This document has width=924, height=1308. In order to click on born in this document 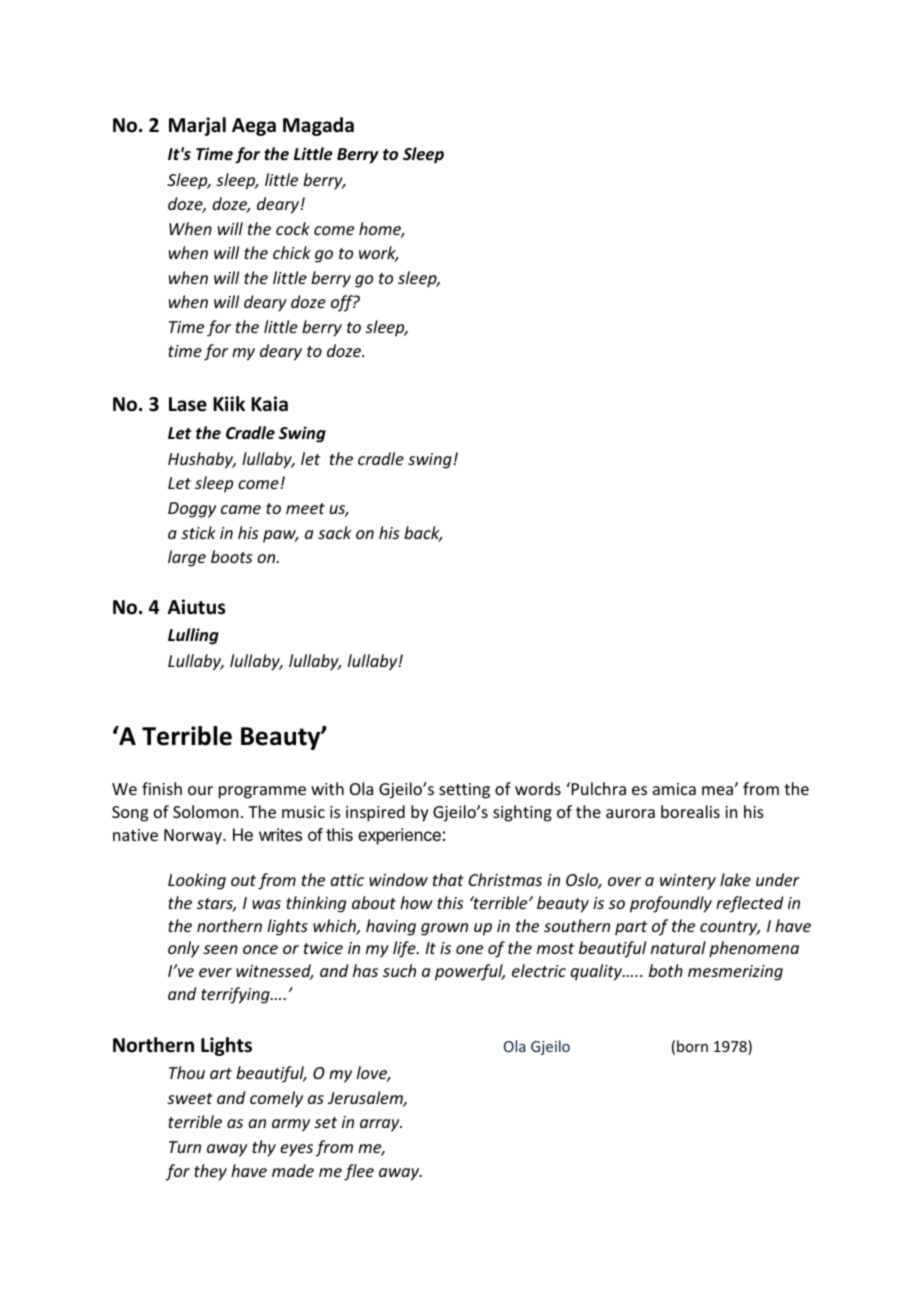, I will do `click(692, 1046)`.
